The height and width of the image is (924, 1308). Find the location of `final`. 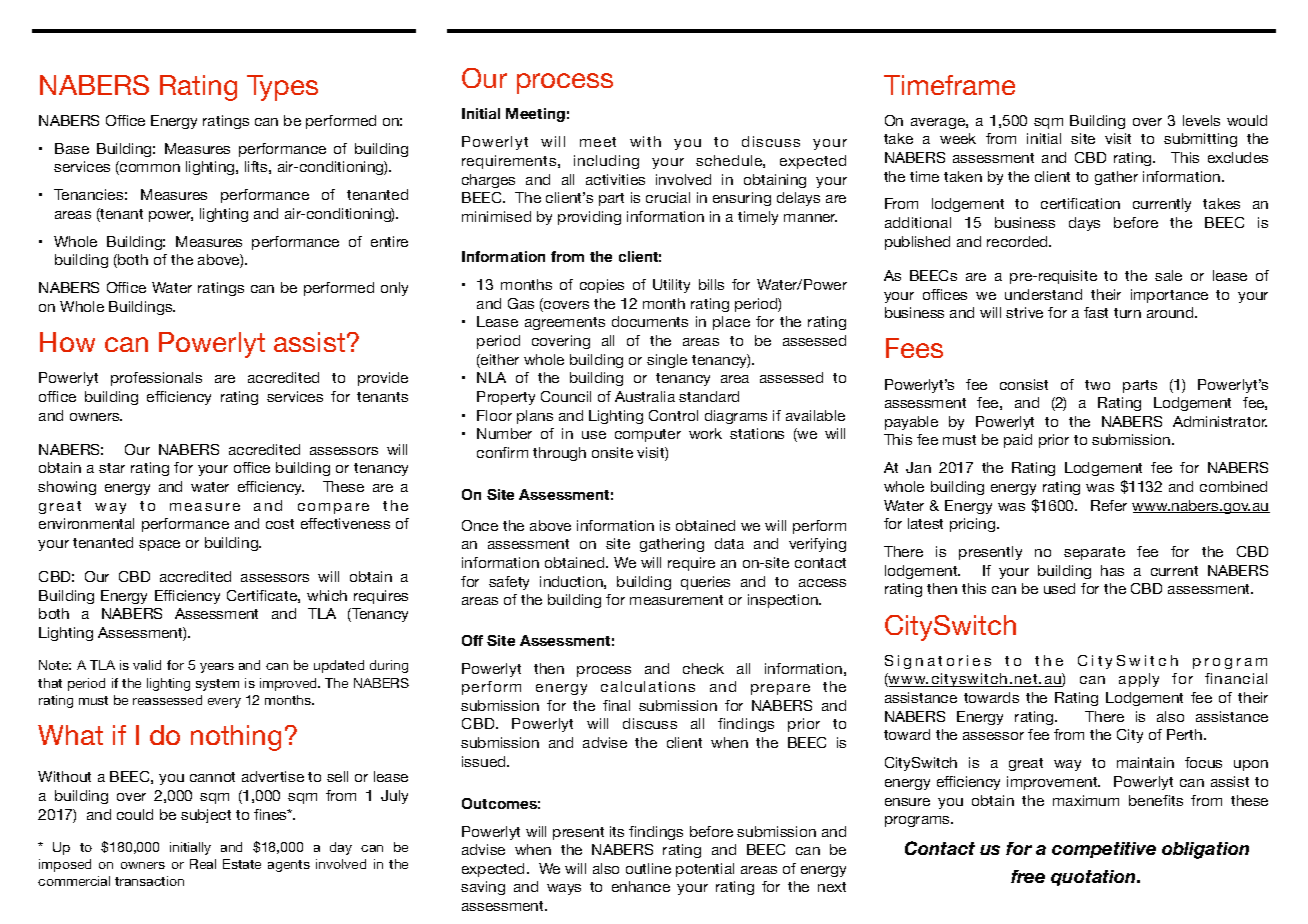

final is located at coordinates (616, 705).
